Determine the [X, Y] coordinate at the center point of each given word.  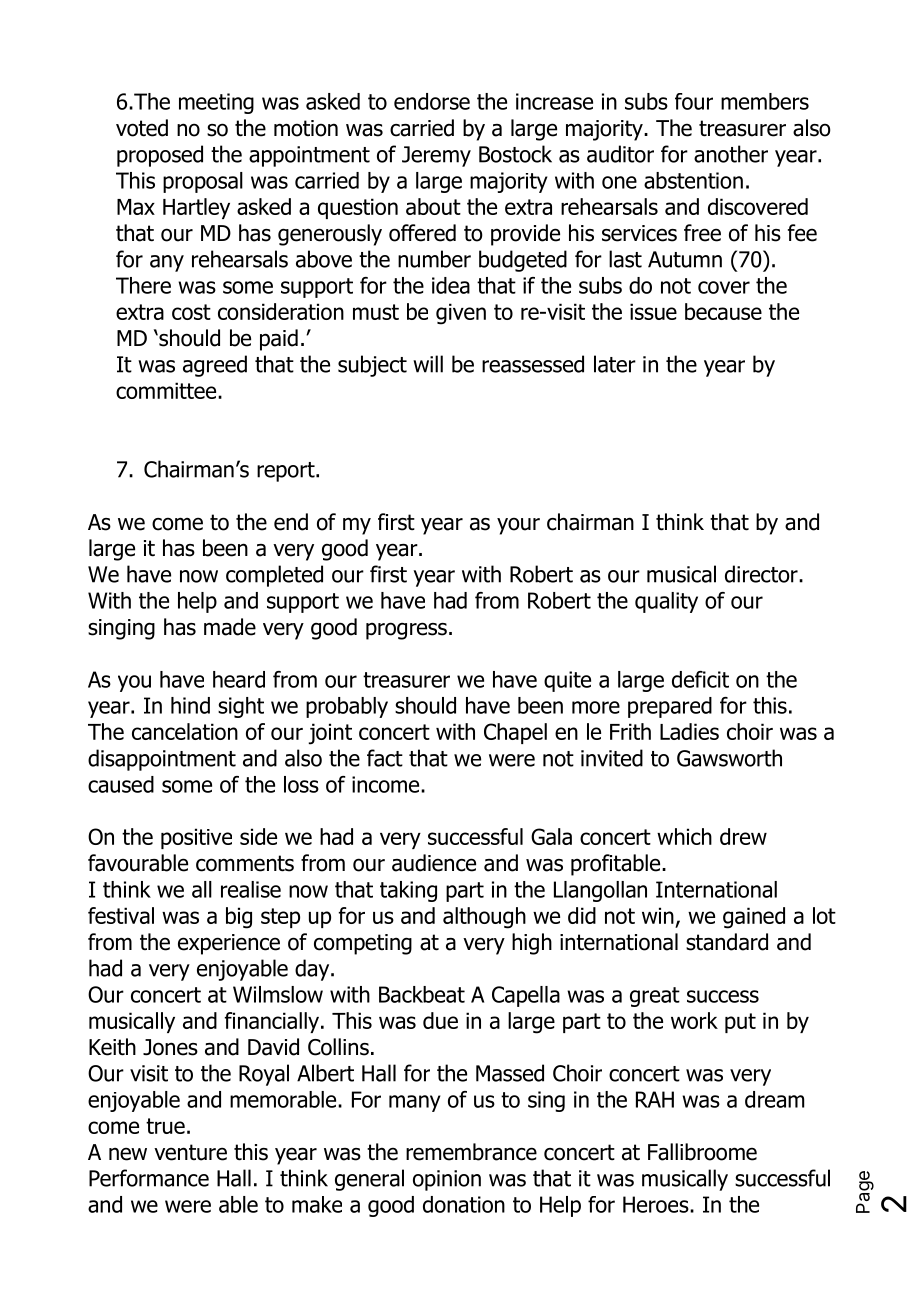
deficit [700, 679]
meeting [216, 103]
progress [406, 631]
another [731, 154]
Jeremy [436, 156]
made [230, 627]
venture [190, 1152]
